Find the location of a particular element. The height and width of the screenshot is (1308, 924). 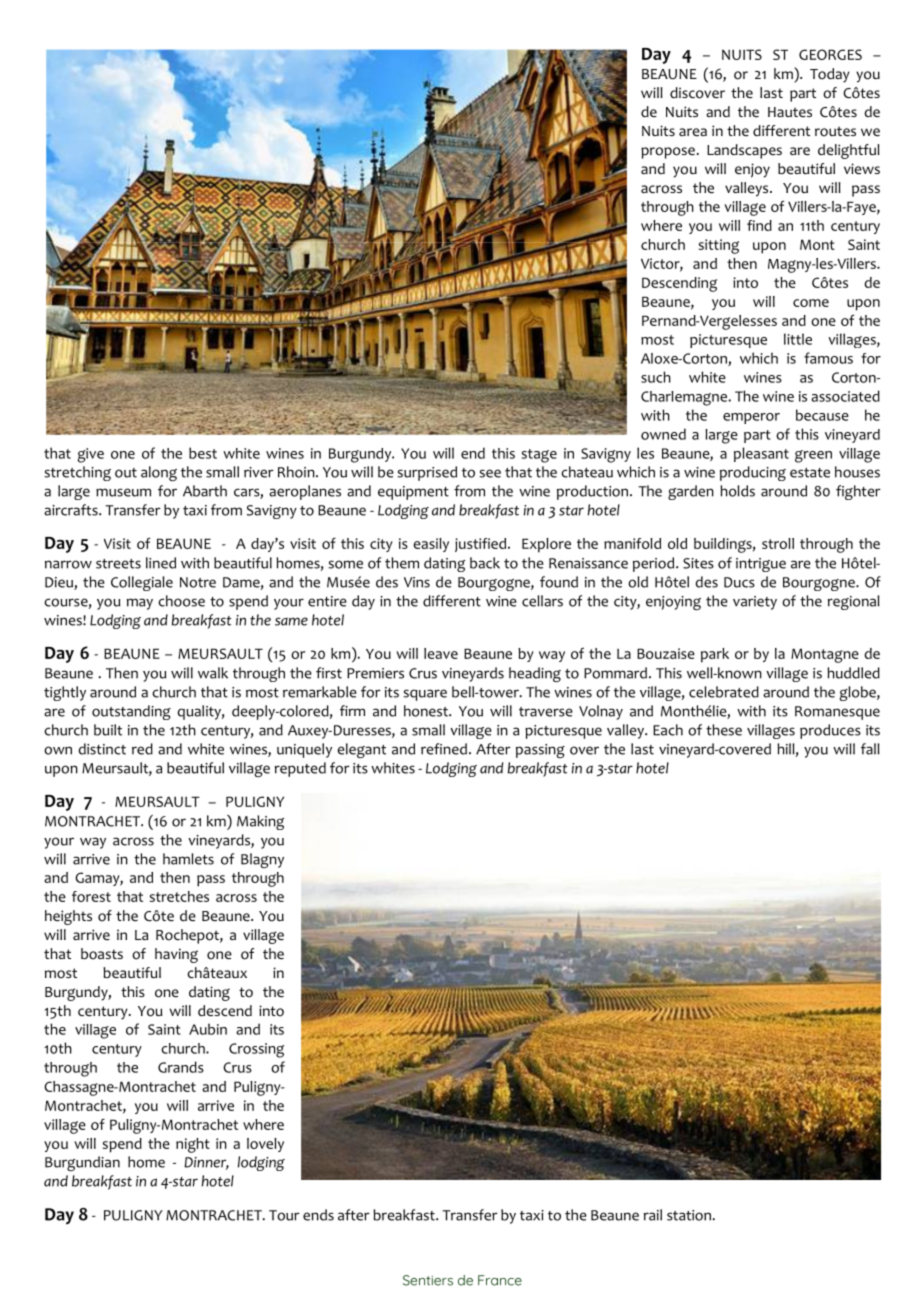

Crossing is located at coordinates (256, 1050).
